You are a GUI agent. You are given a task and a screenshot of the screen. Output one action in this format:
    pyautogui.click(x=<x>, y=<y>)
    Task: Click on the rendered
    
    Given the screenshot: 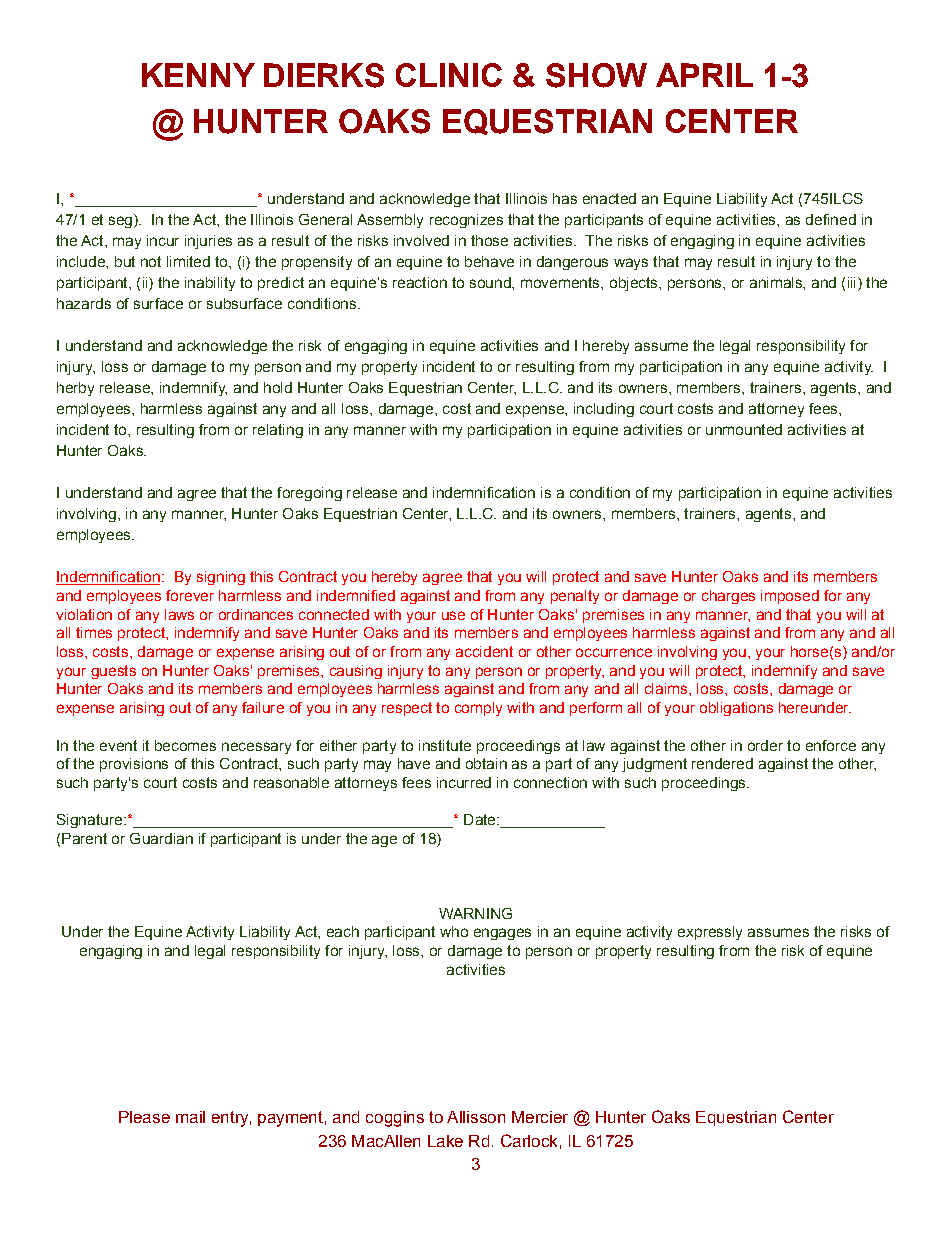 What is the action you would take?
    pyautogui.click(x=722, y=763)
